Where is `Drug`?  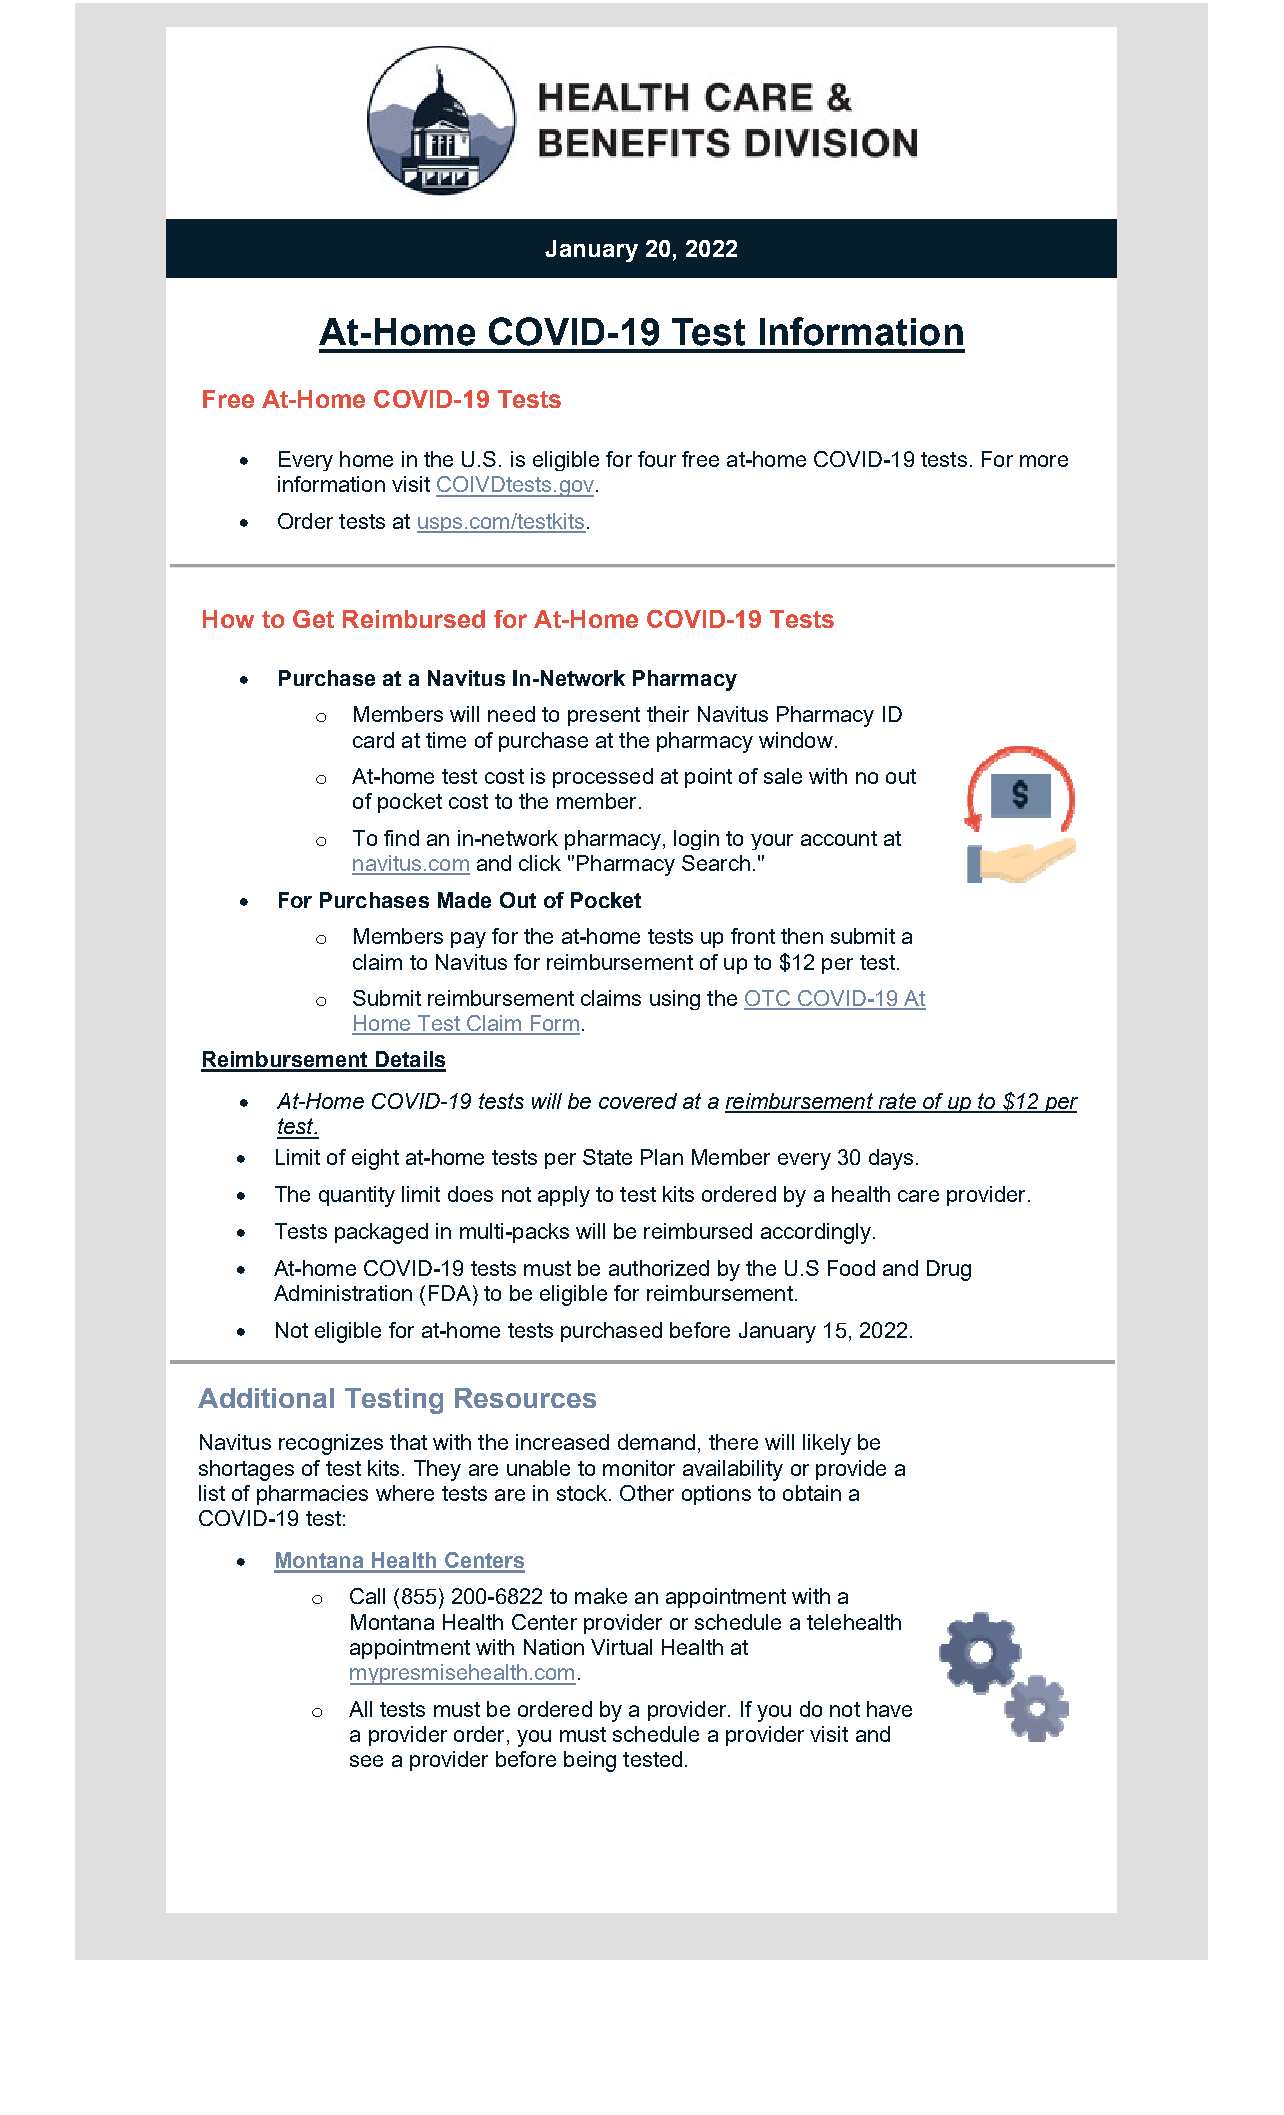 Drug is located at coordinates (949, 1270).
